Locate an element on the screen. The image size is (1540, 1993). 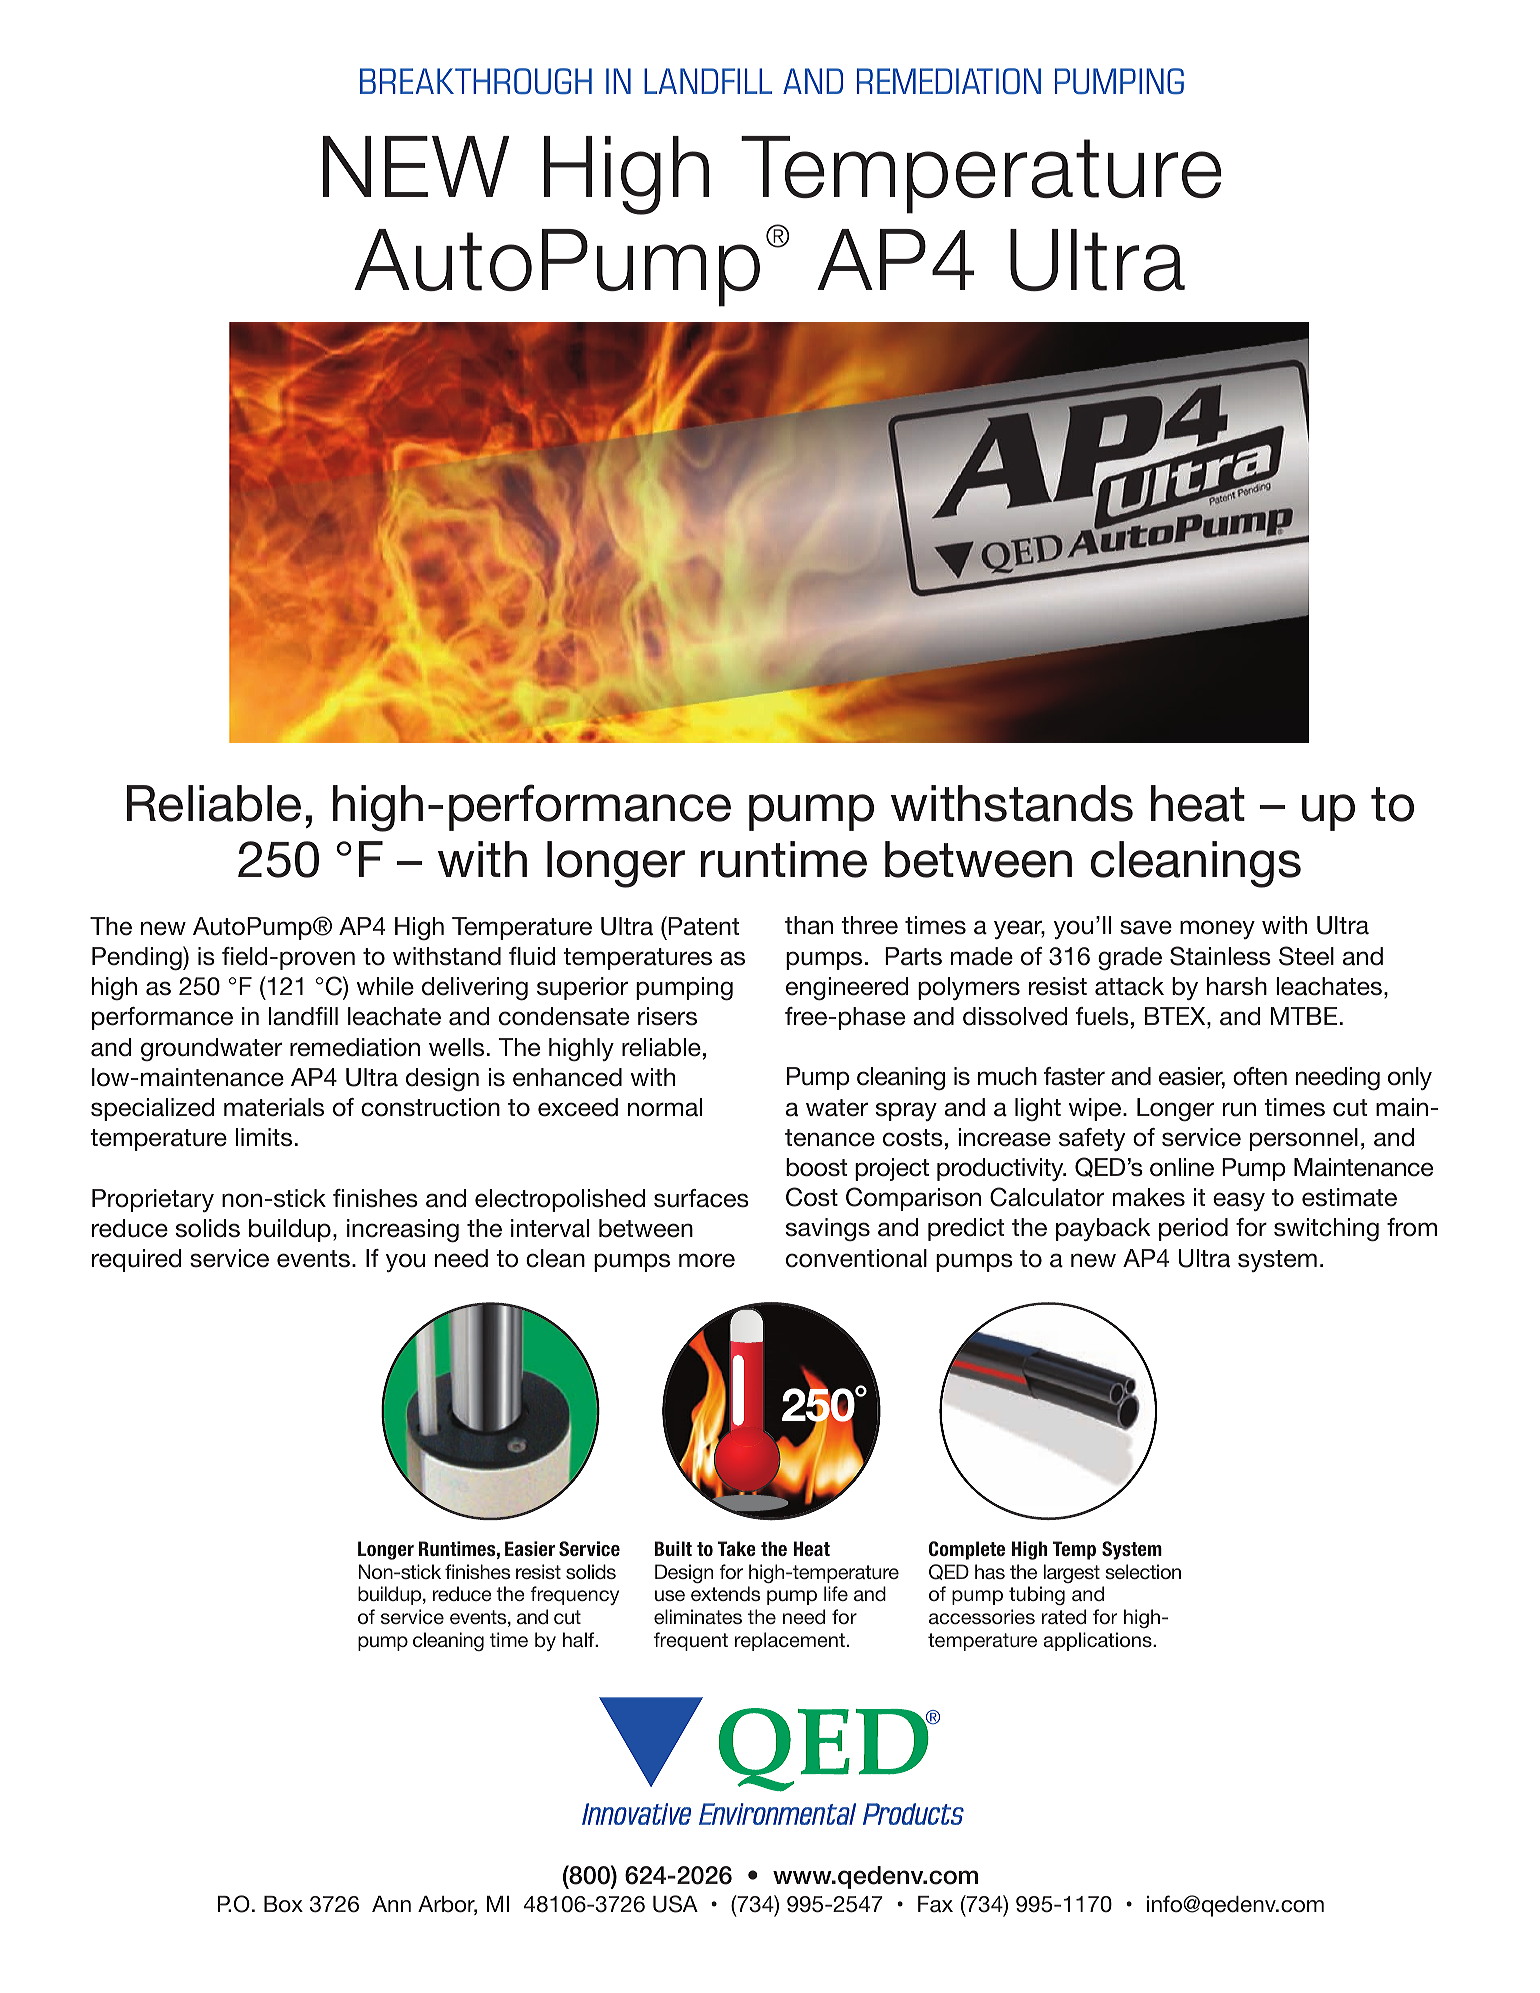
harsh is located at coordinates (1237, 986).
